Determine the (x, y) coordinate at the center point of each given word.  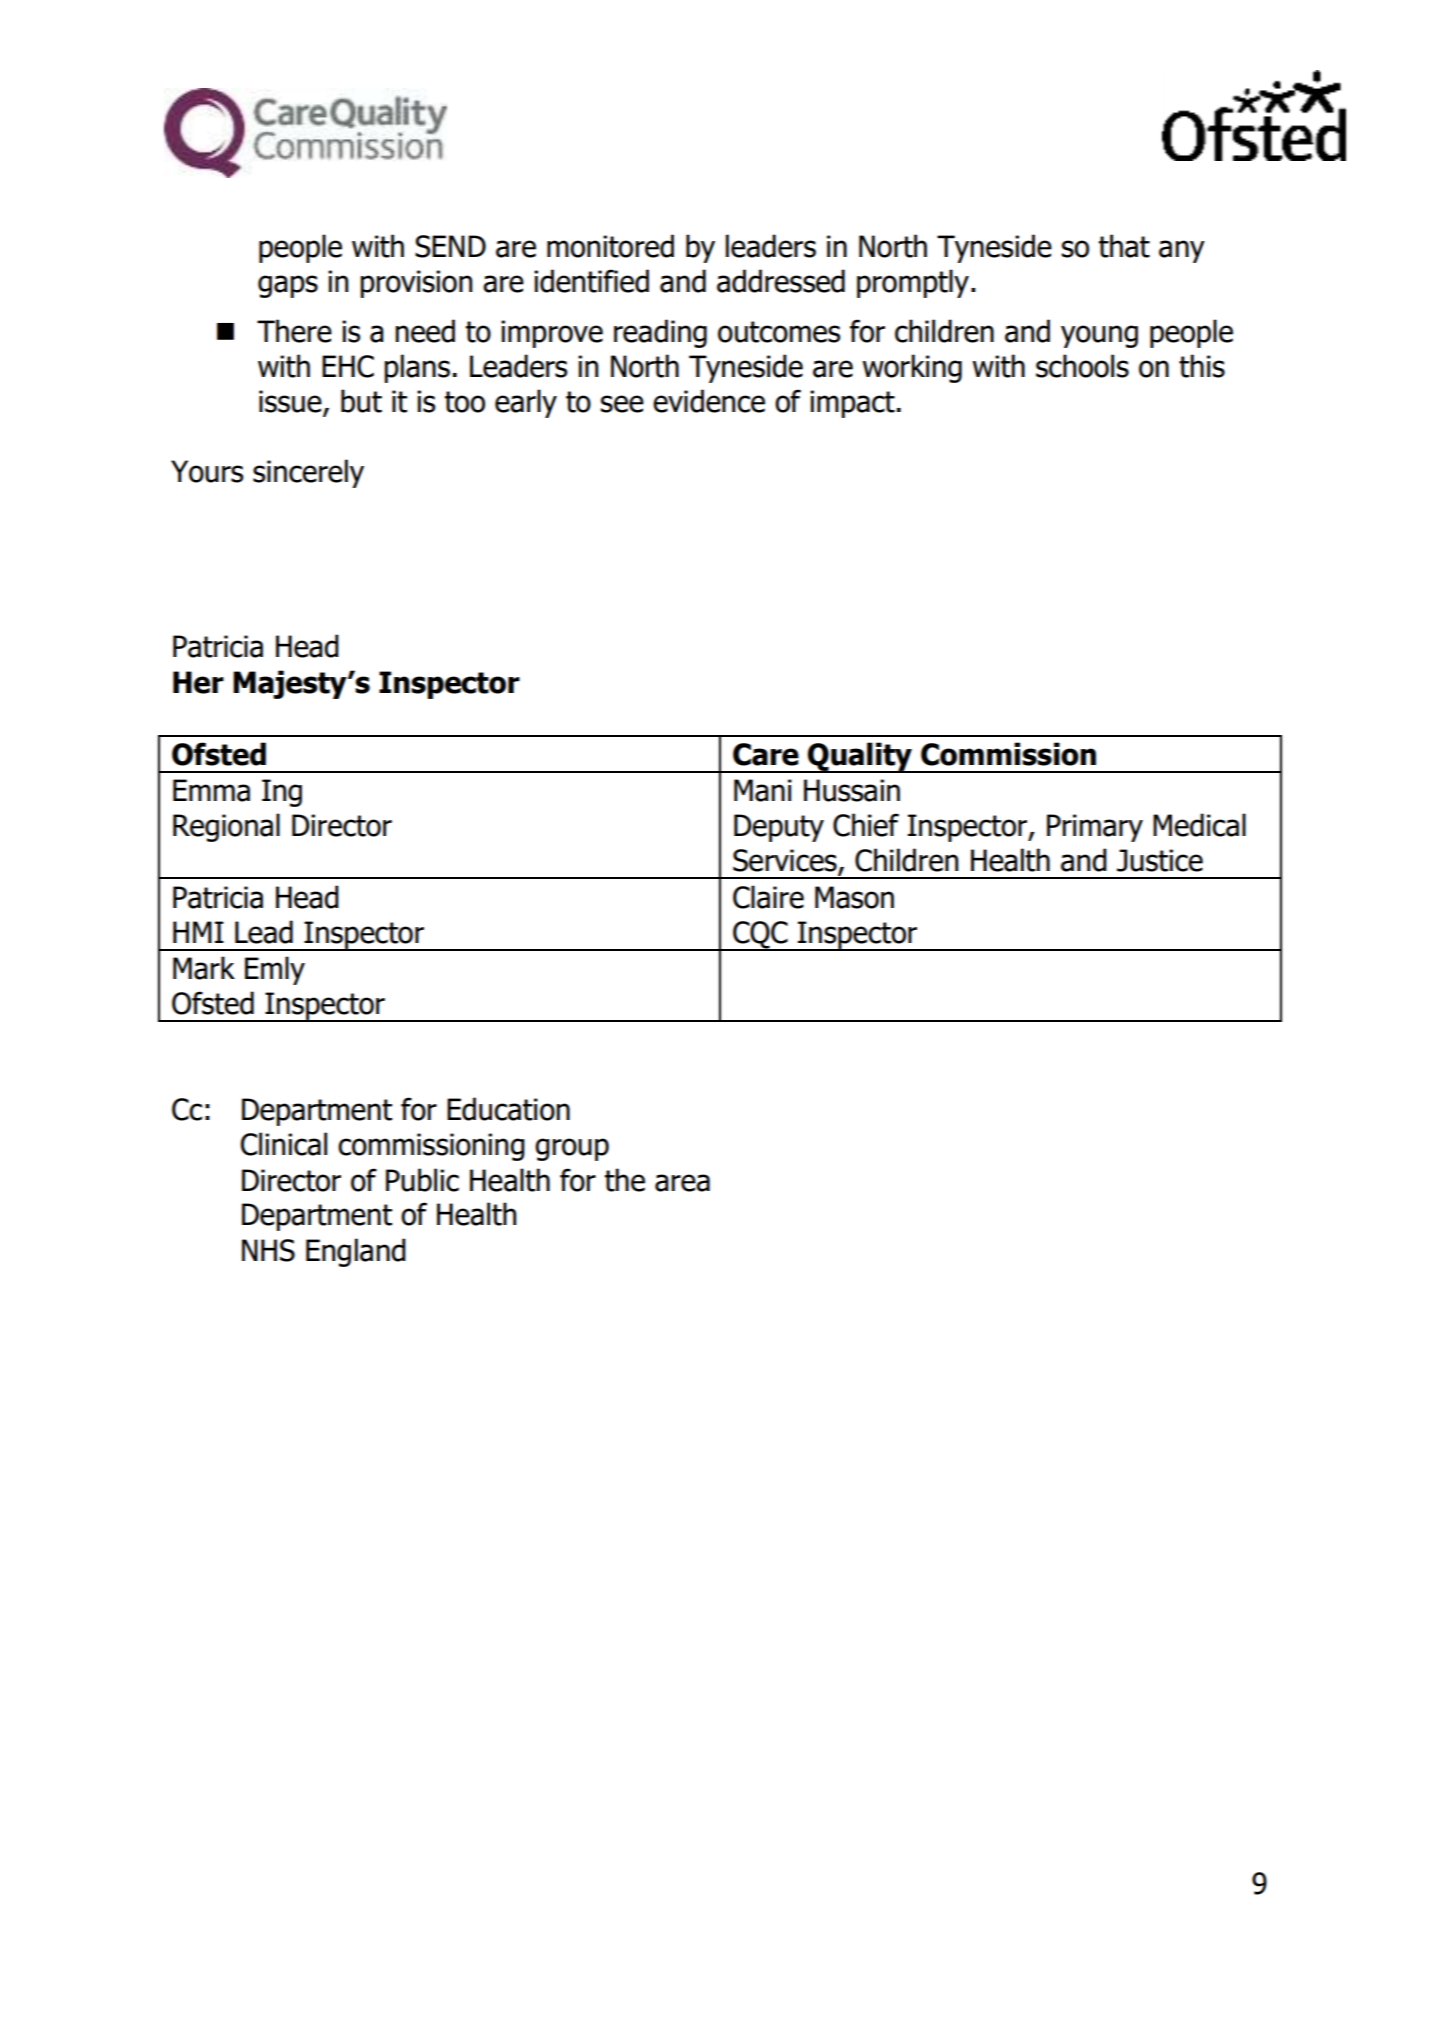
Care (766, 754)
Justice (1160, 860)
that (1124, 246)
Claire (768, 897)
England (356, 1252)
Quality (860, 757)
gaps (288, 286)
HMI (198, 932)
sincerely (308, 473)
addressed (781, 281)
